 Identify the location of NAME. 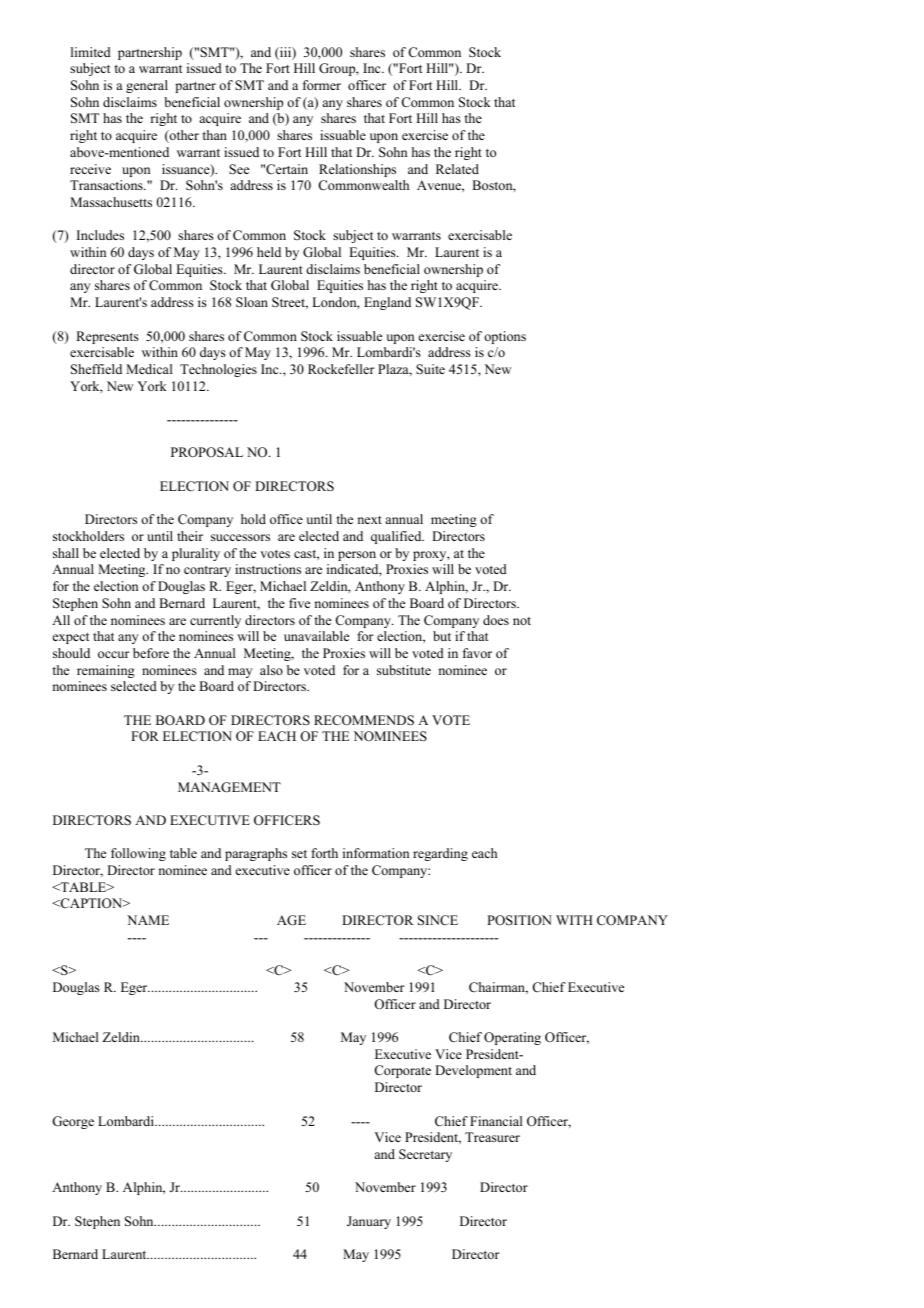
(148, 920).
